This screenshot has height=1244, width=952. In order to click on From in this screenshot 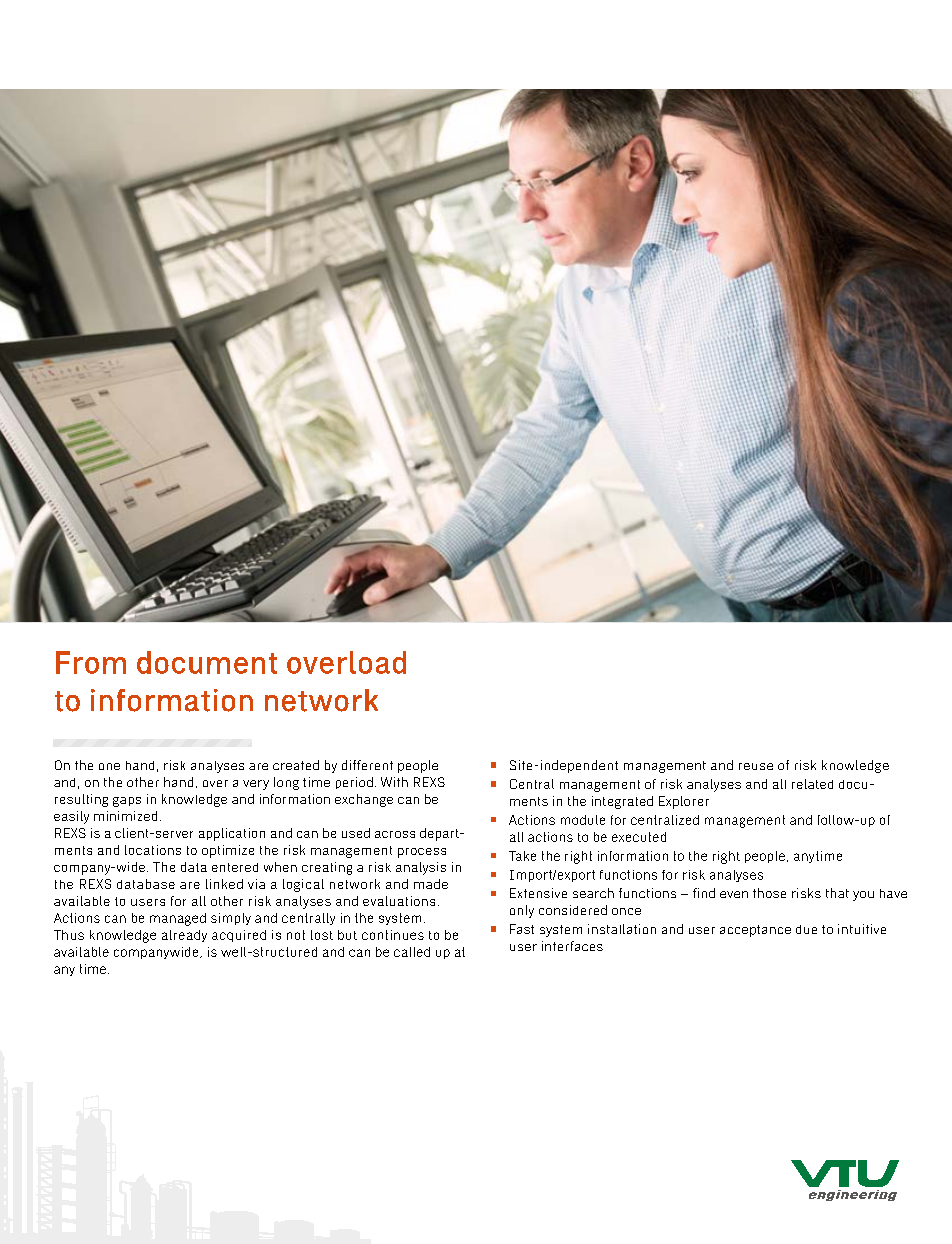, I will do `click(91, 662)`.
